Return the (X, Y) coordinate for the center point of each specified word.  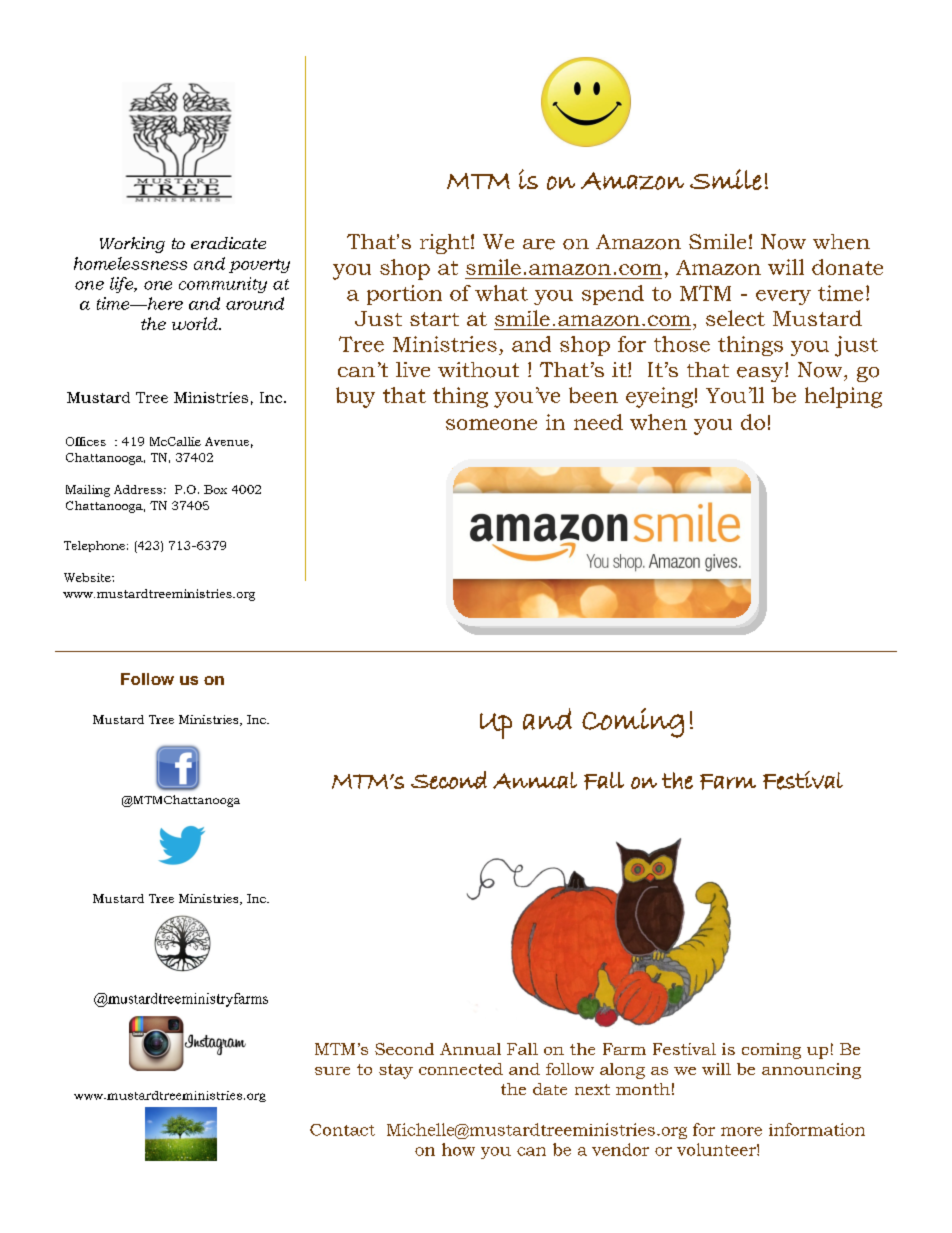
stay (396, 1071)
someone (491, 424)
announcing (811, 1071)
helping (843, 397)
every (783, 297)
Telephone (94, 546)
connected (461, 1069)
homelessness (130, 263)
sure (332, 1071)
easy (761, 374)
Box (215, 489)
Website (88, 577)
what (501, 293)
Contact (342, 1130)
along (622, 1071)
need (598, 422)
